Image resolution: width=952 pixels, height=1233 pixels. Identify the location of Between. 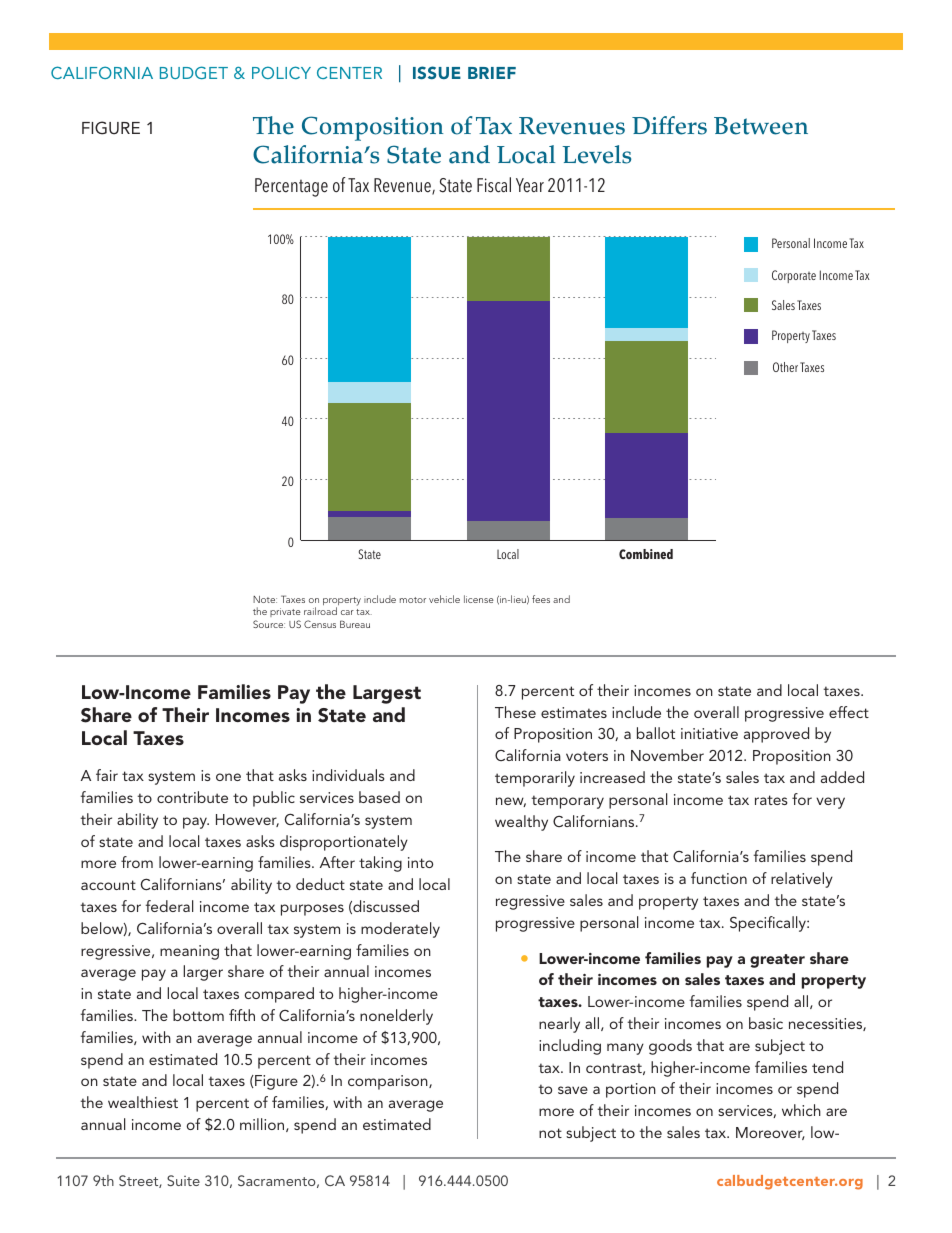
(761, 126).
